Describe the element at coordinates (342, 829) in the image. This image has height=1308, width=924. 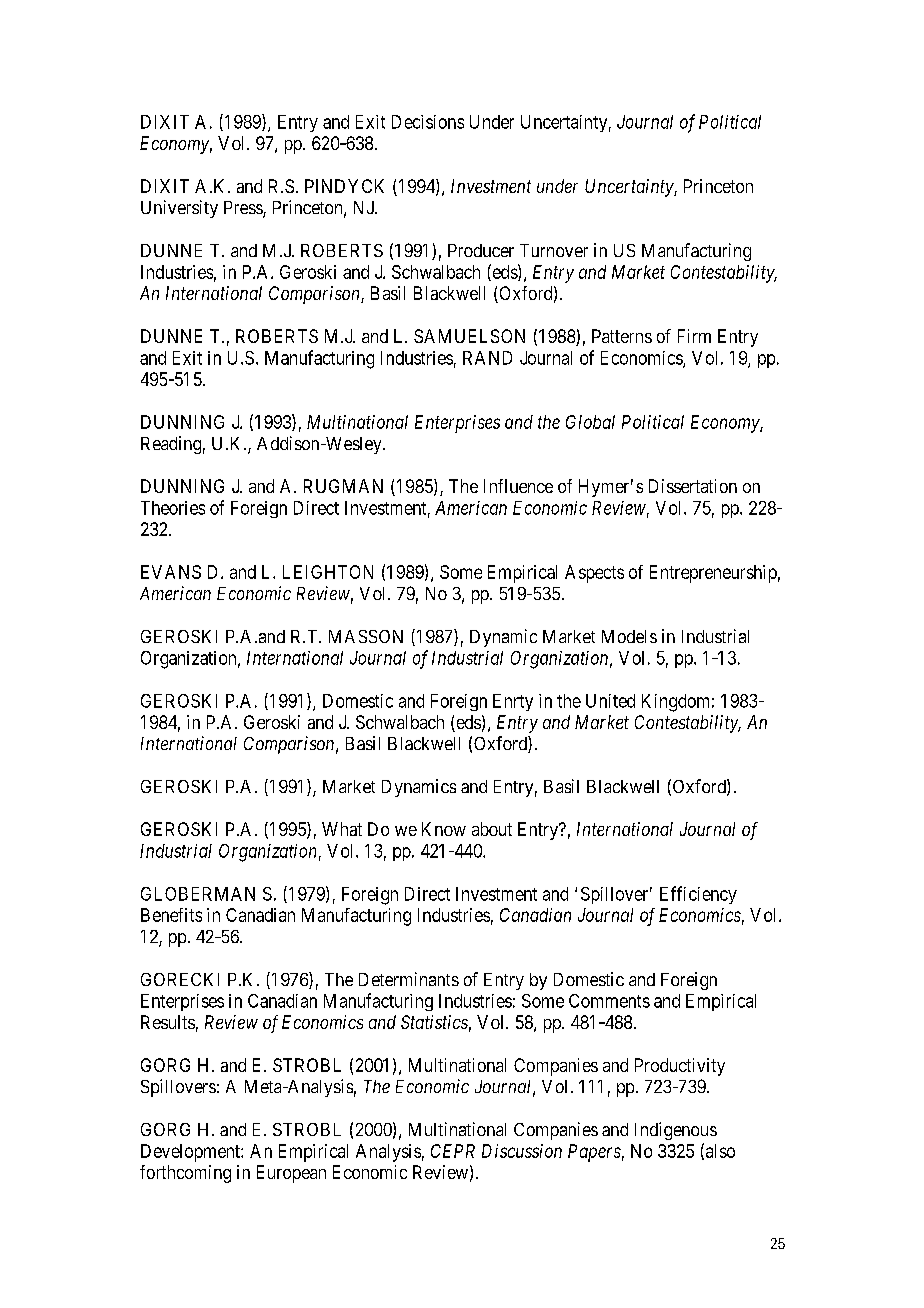
I see `What` at that location.
